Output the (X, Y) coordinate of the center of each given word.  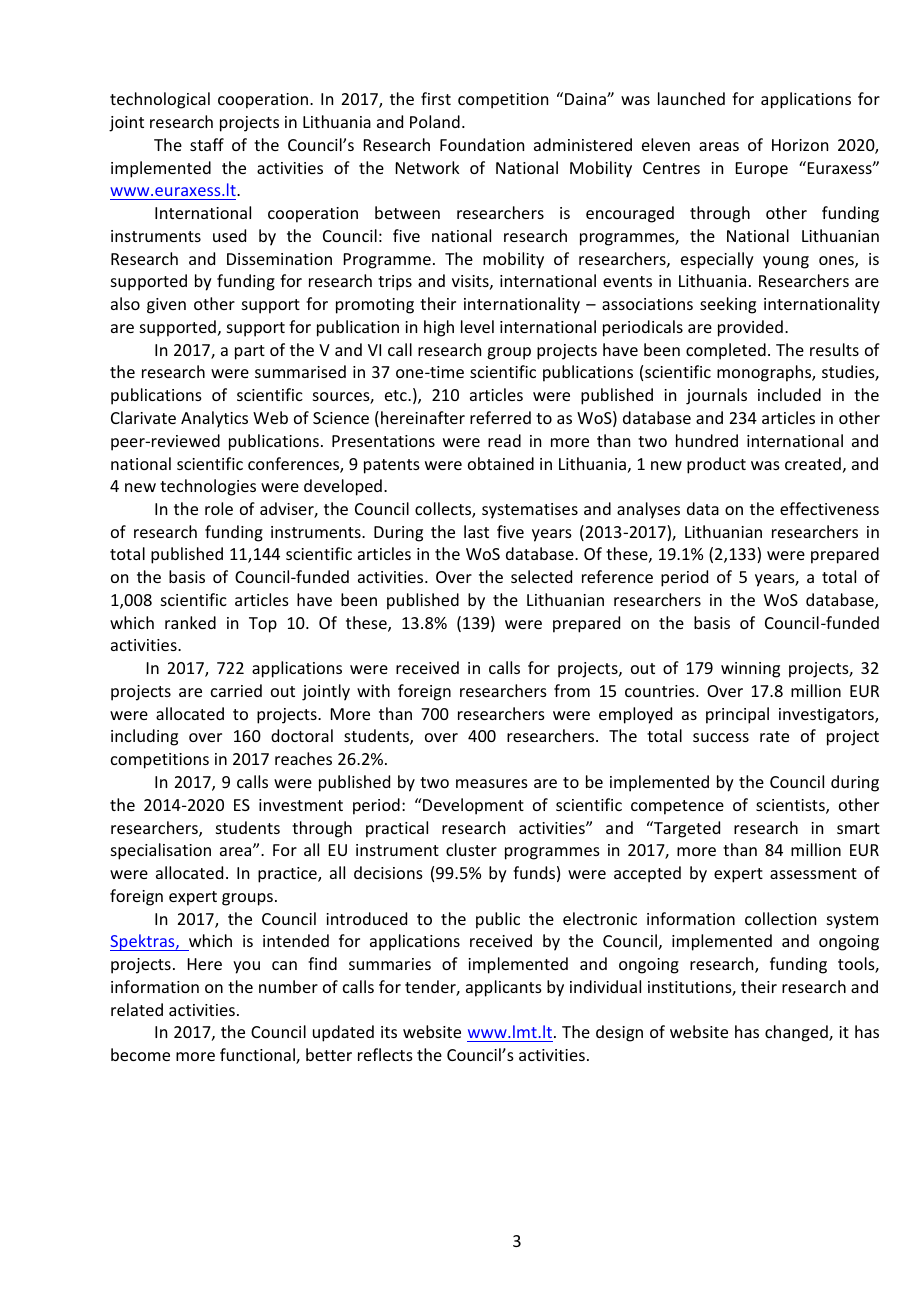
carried (236, 690)
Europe (762, 170)
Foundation (482, 144)
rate (774, 736)
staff (207, 144)
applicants (504, 988)
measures (492, 783)
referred (500, 417)
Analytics (214, 419)
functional (258, 1056)
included (789, 394)
